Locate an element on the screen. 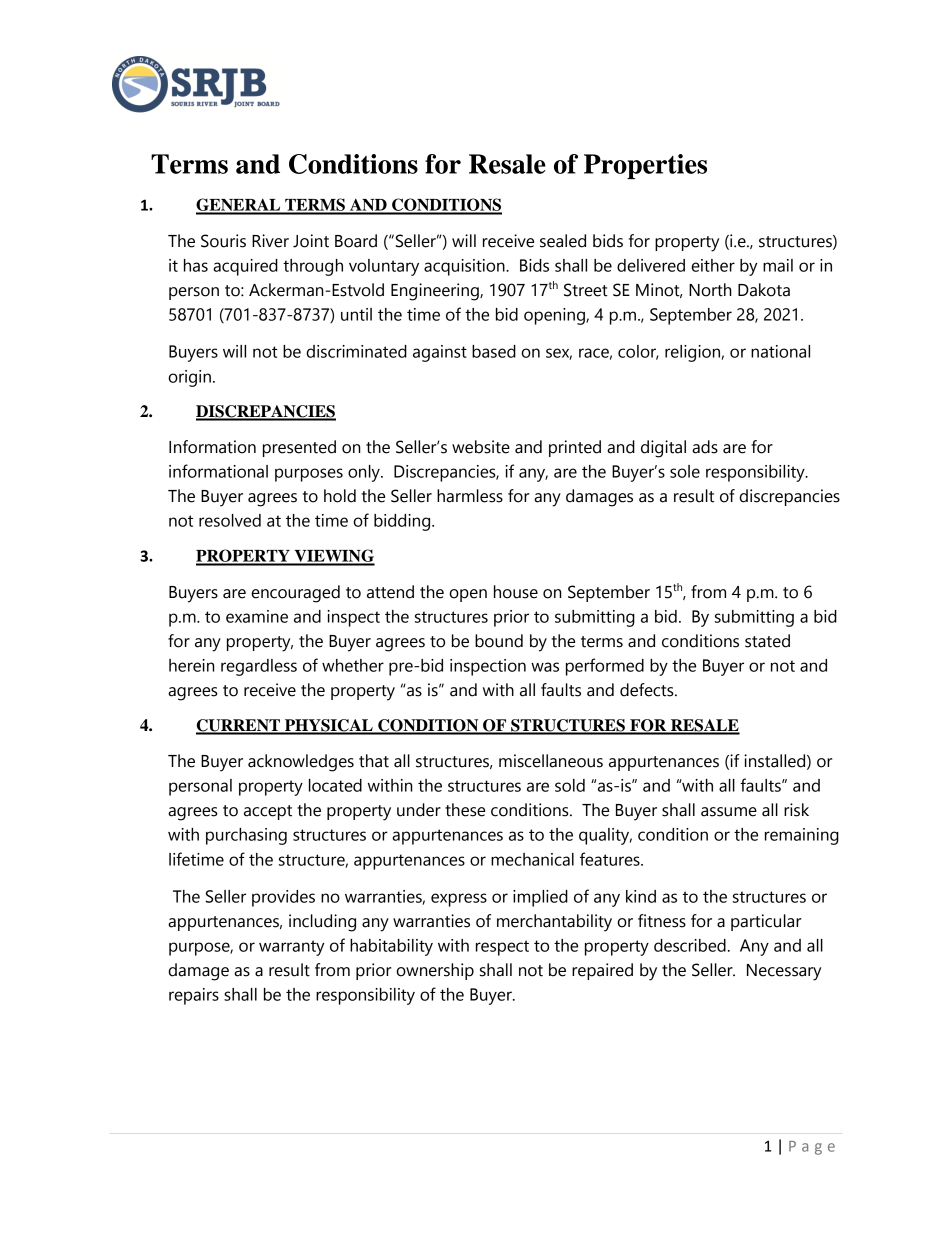  was is located at coordinates (545, 667).
